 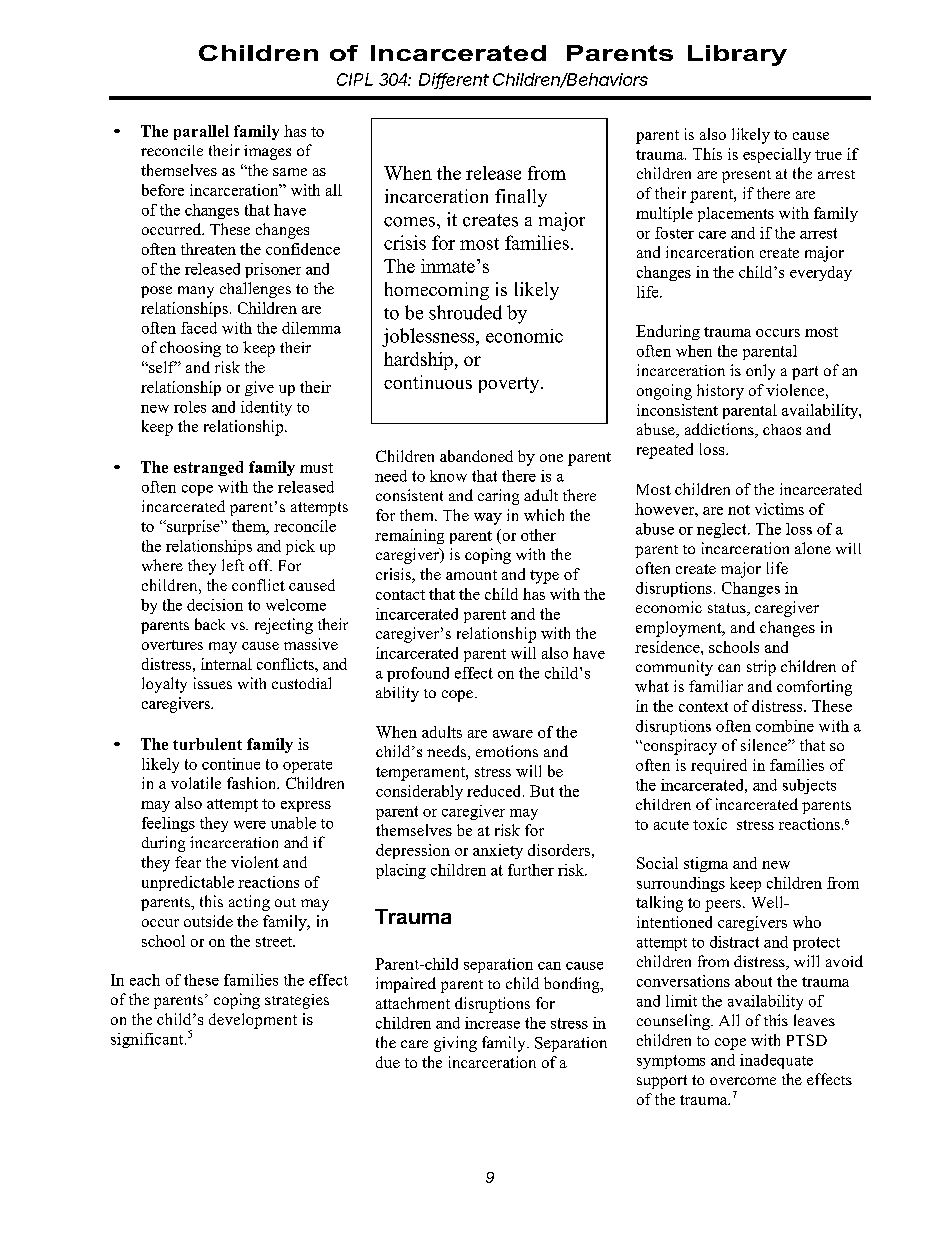 What do you see at coordinates (233, 565) in the screenshot?
I see `left` at bounding box center [233, 565].
